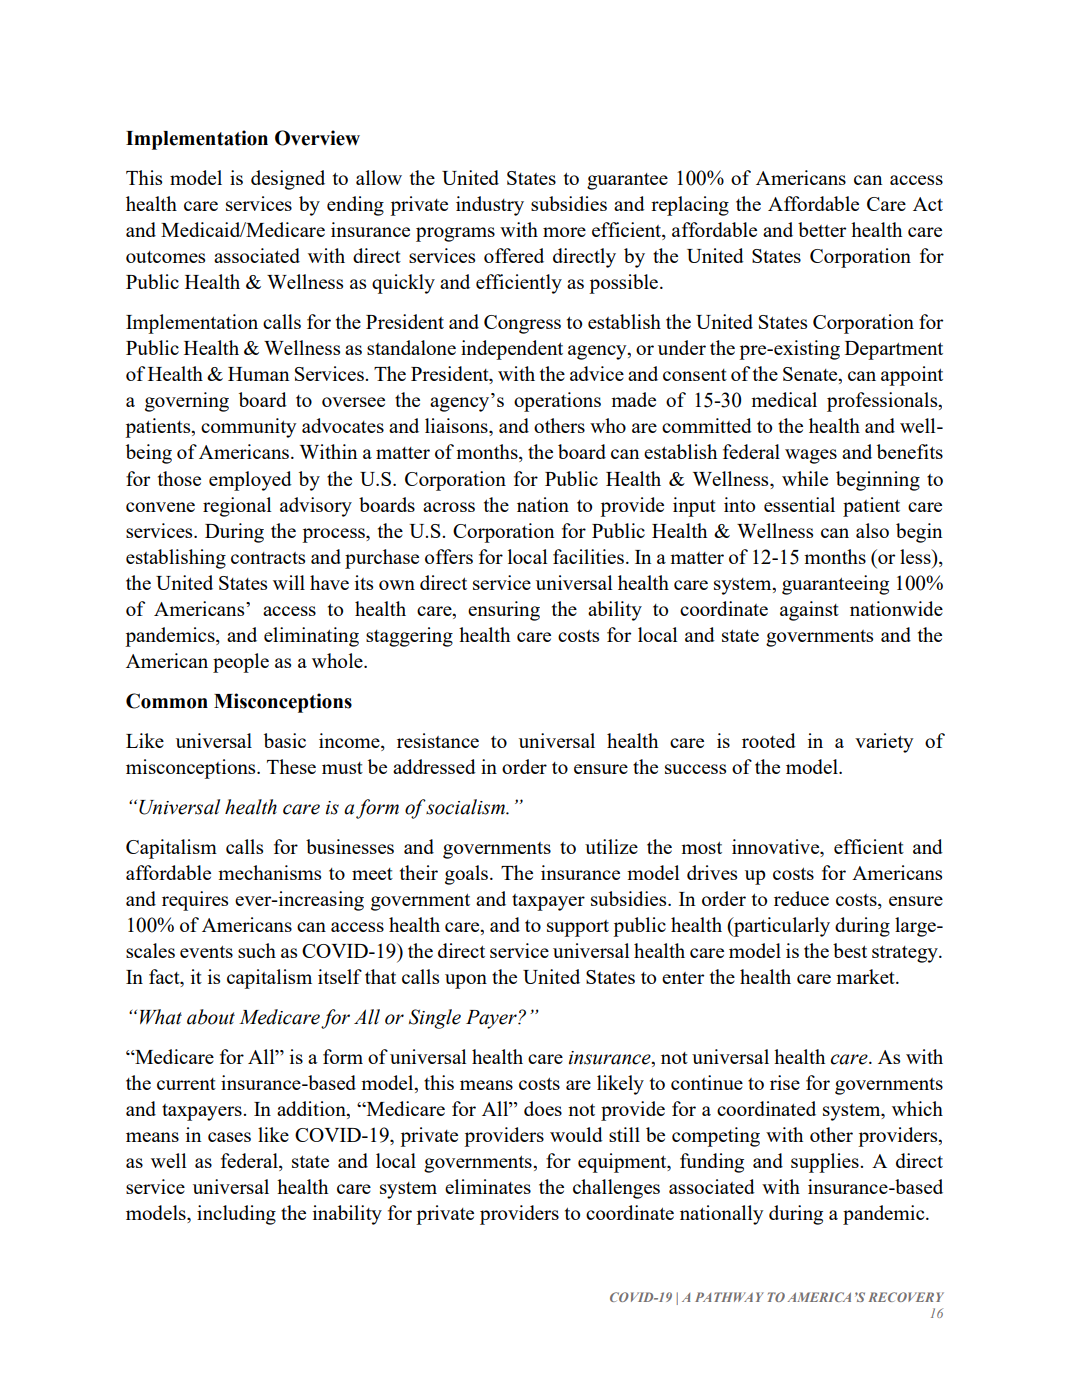  Describe the element at coordinates (490, 206) in the page. I see `industry` at that location.
